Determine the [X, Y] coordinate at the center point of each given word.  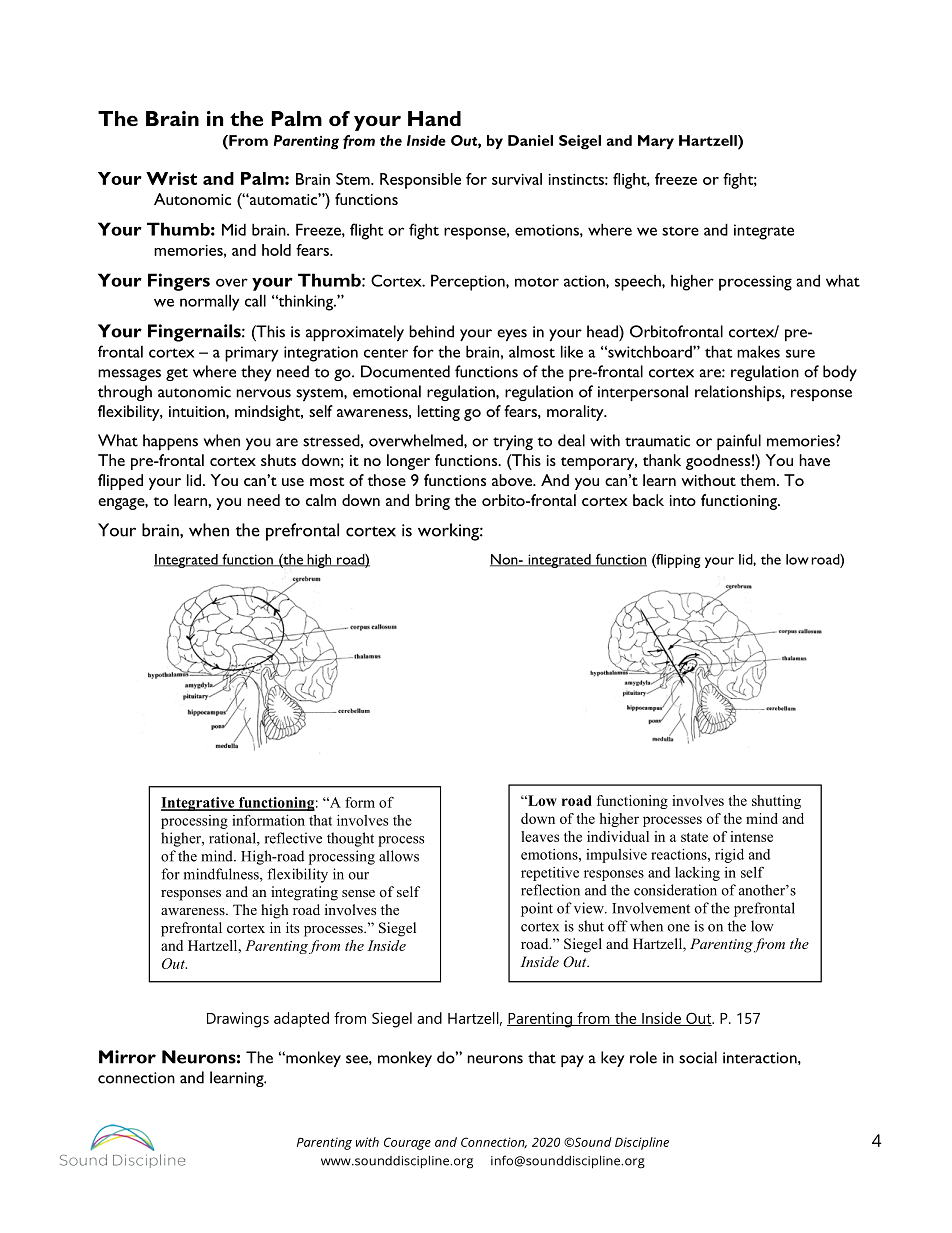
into [683, 500]
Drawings [238, 1020]
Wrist [171, 178]
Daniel [530, 140]
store [680, 231]
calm [321, 500]
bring [432, 502]
